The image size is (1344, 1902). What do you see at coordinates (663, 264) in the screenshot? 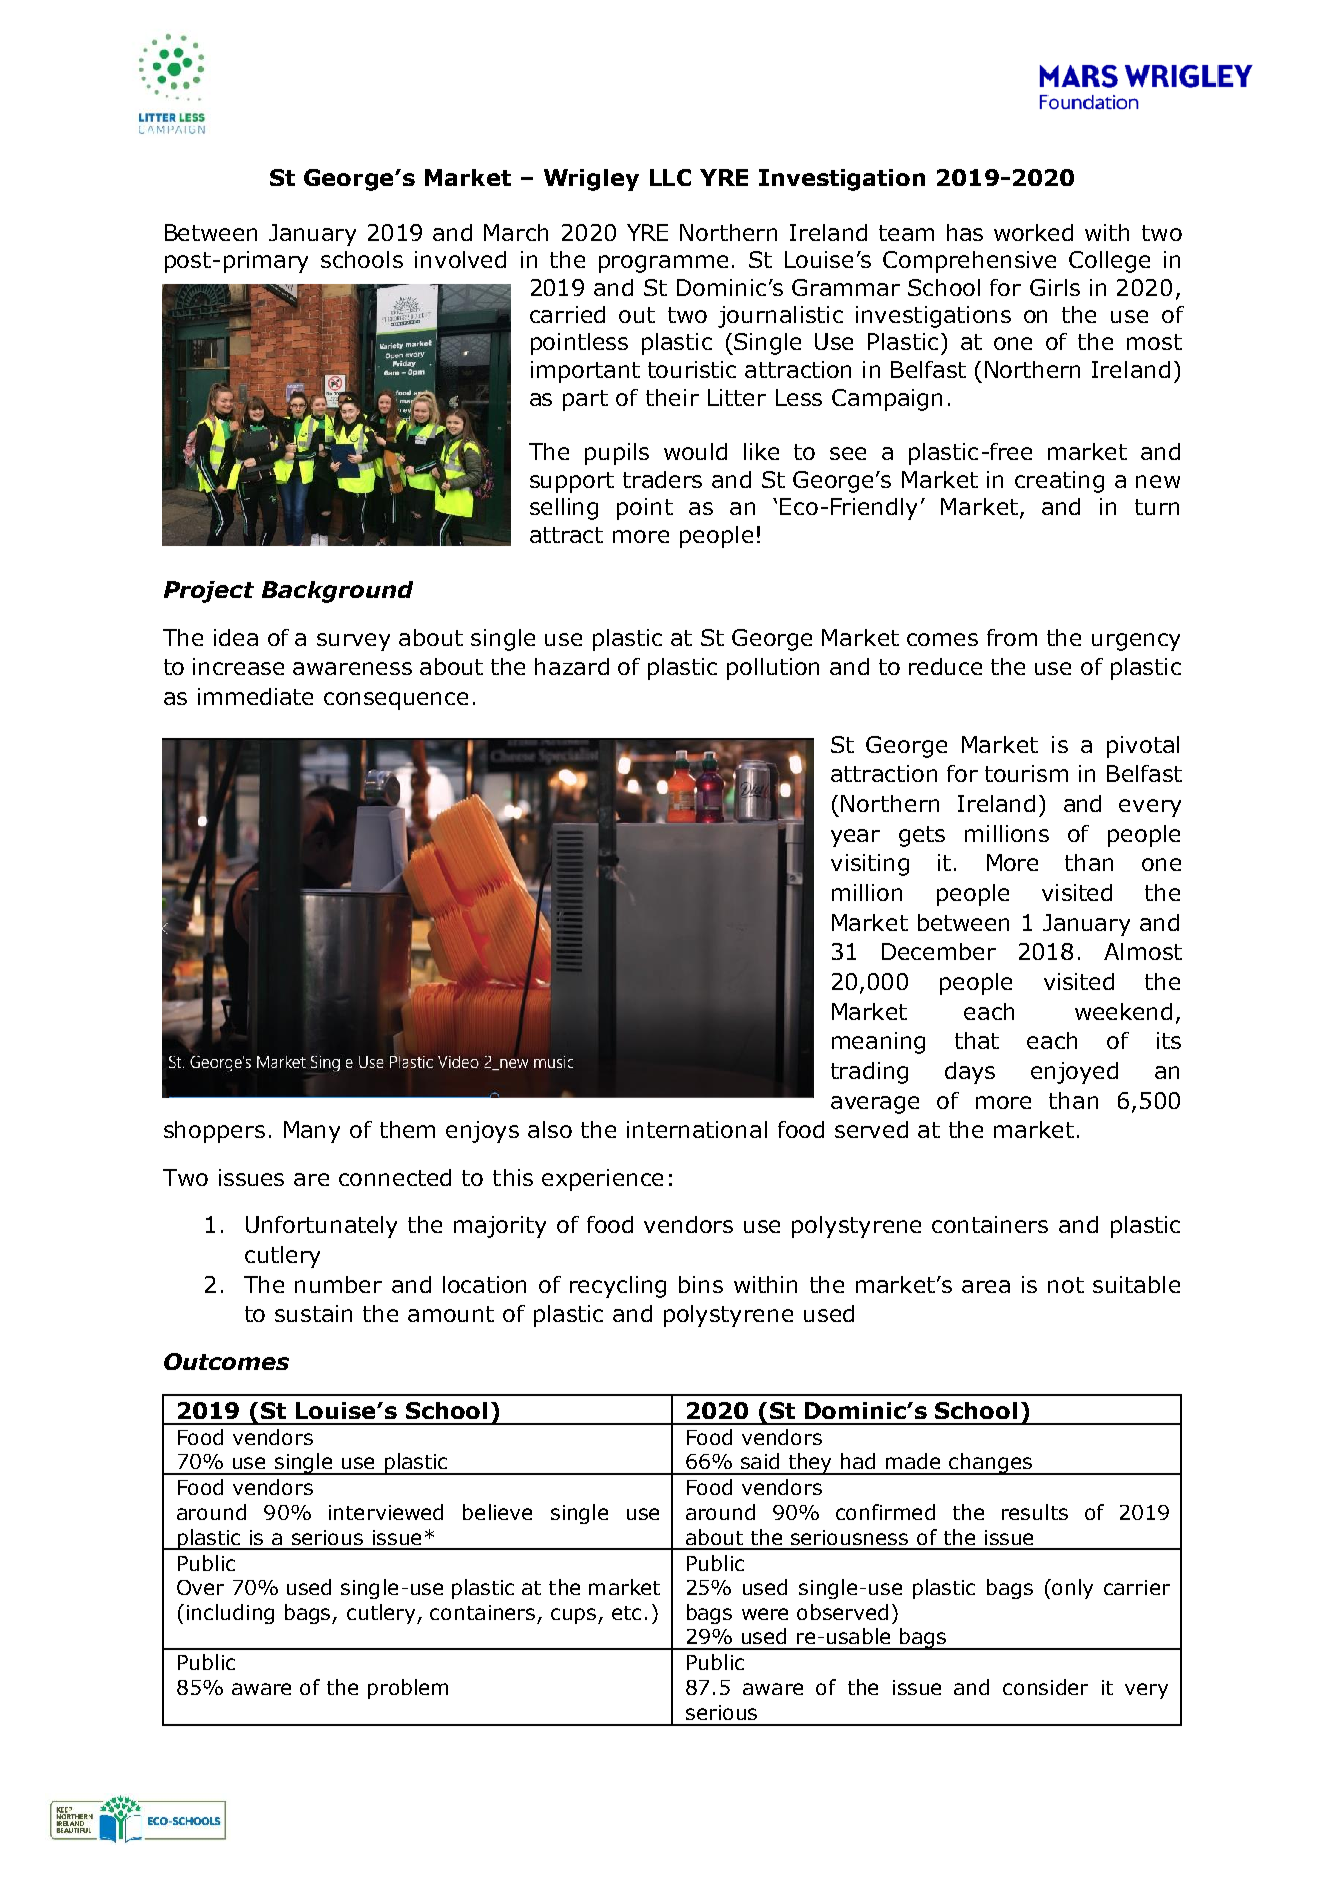
I see `programme` at bounding box center [663, 264].
